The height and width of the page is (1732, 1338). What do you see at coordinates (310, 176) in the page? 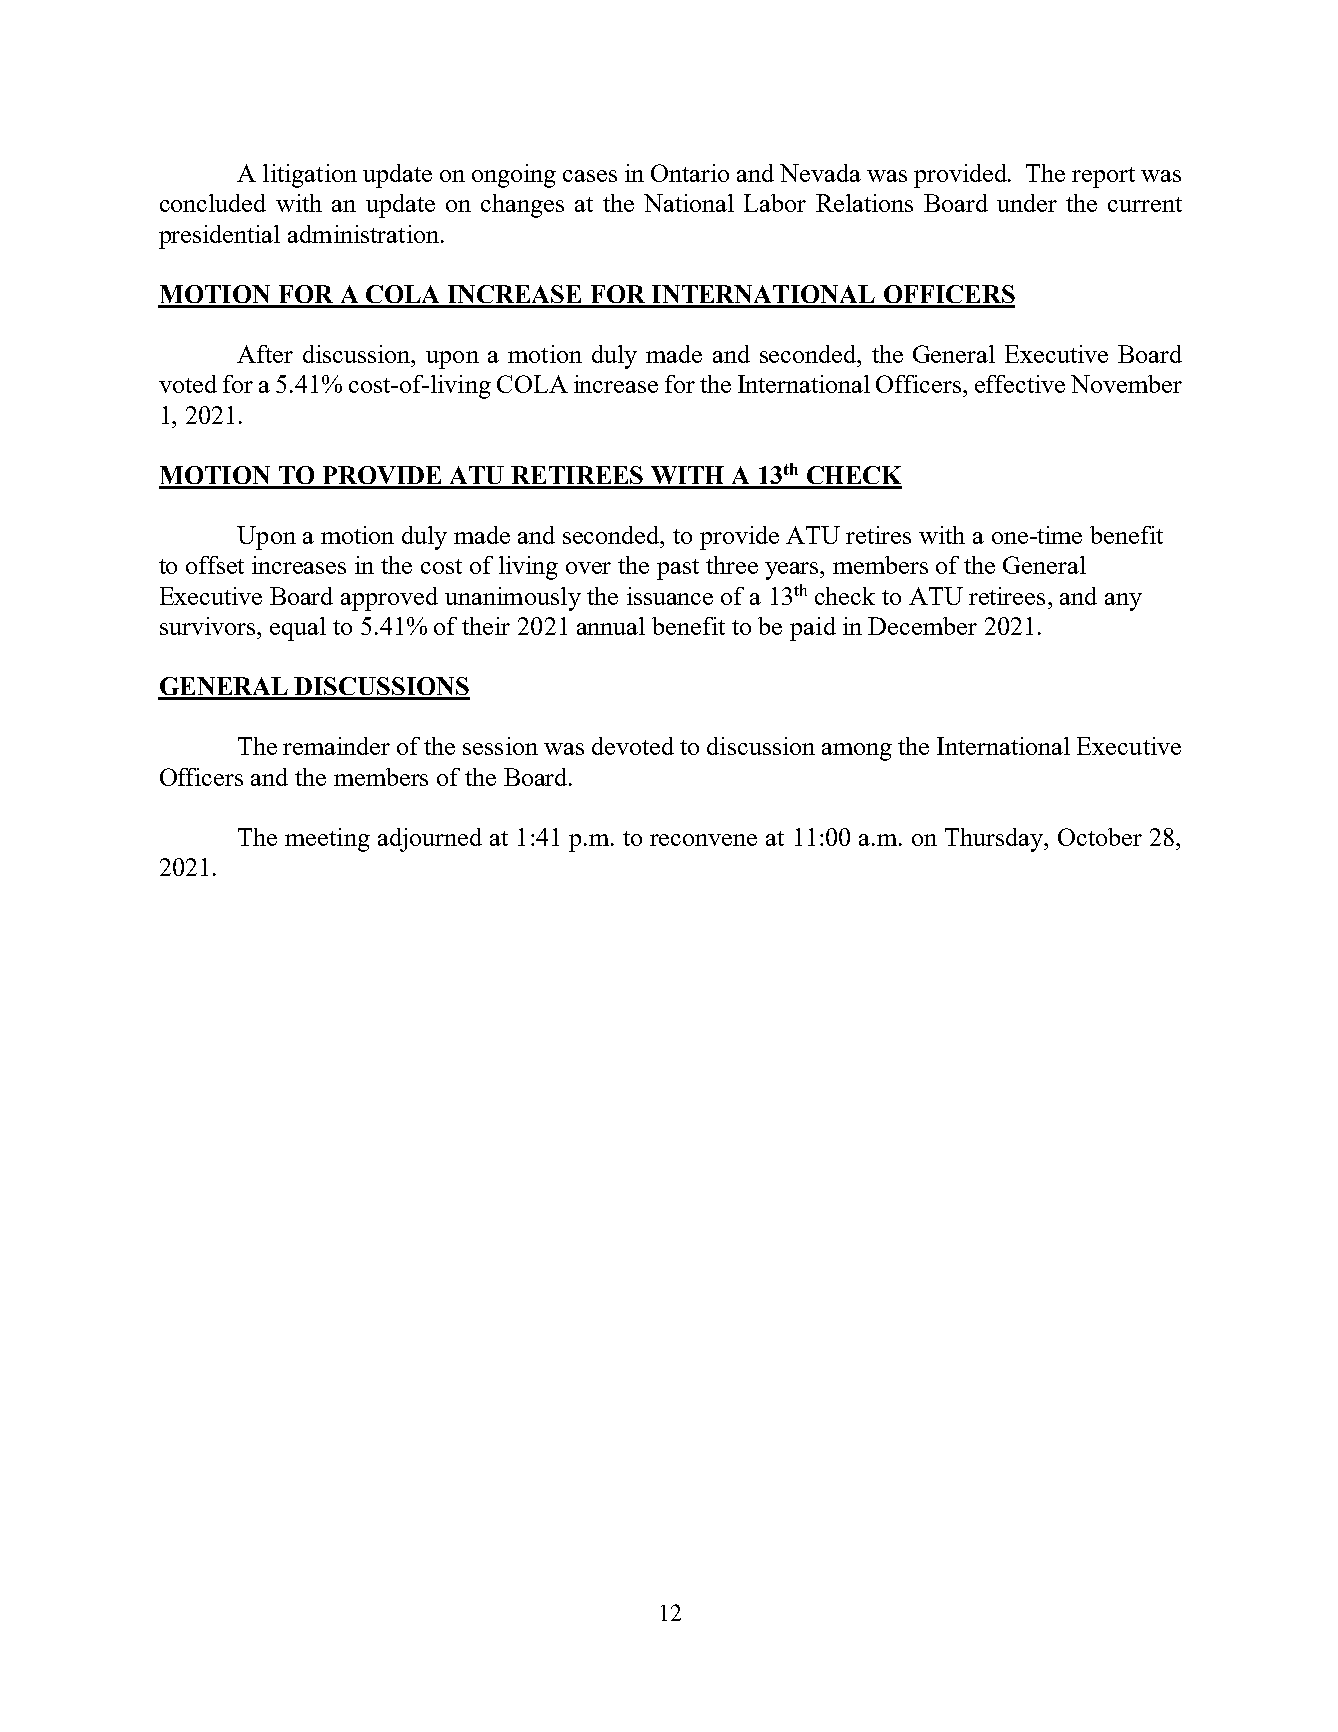
I see `litigation` at bounding box center [310, 176].
